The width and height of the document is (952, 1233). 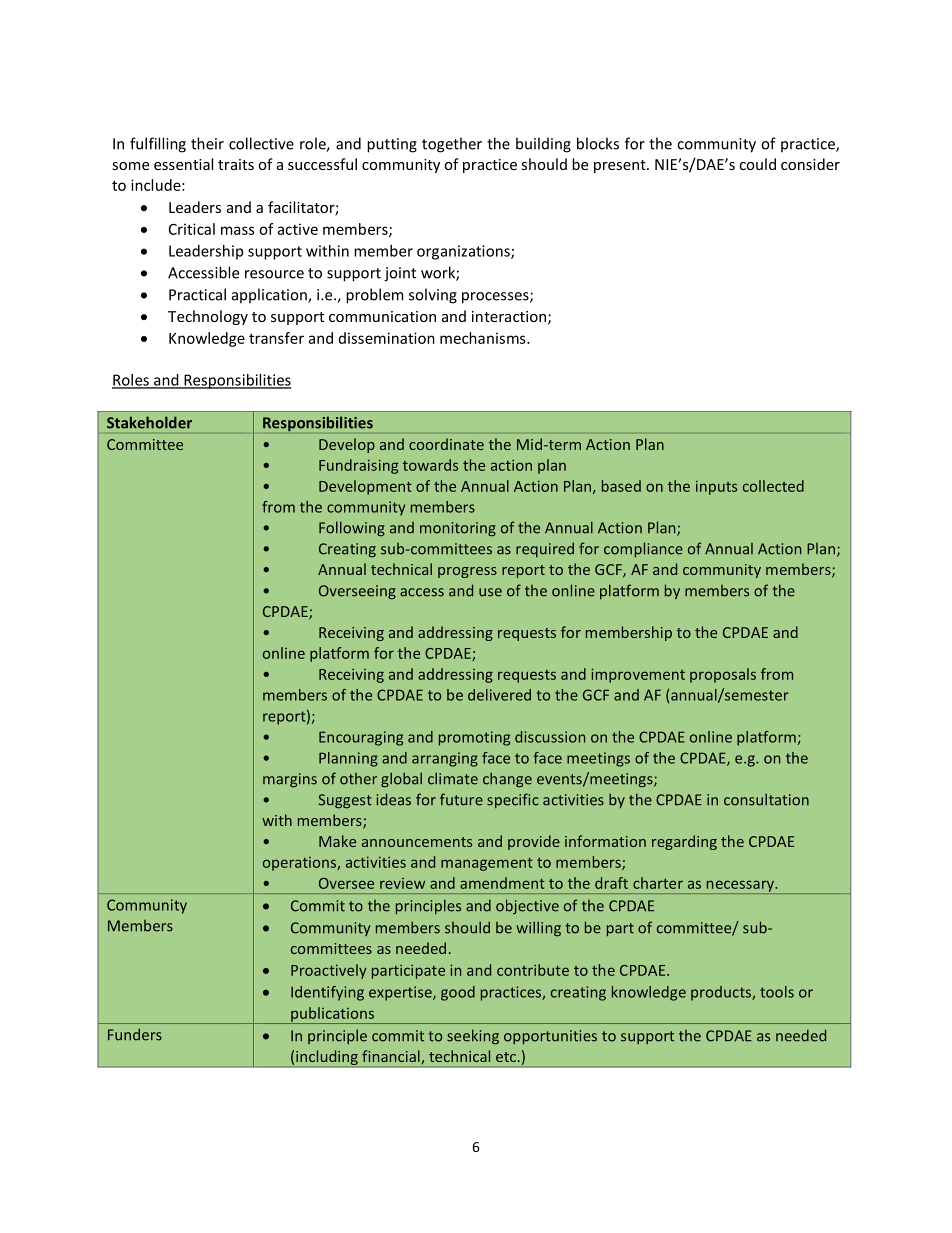 What do you see at coordinates (236, 164) in the document?
I see `traits` at bounding box center [236, 164].
